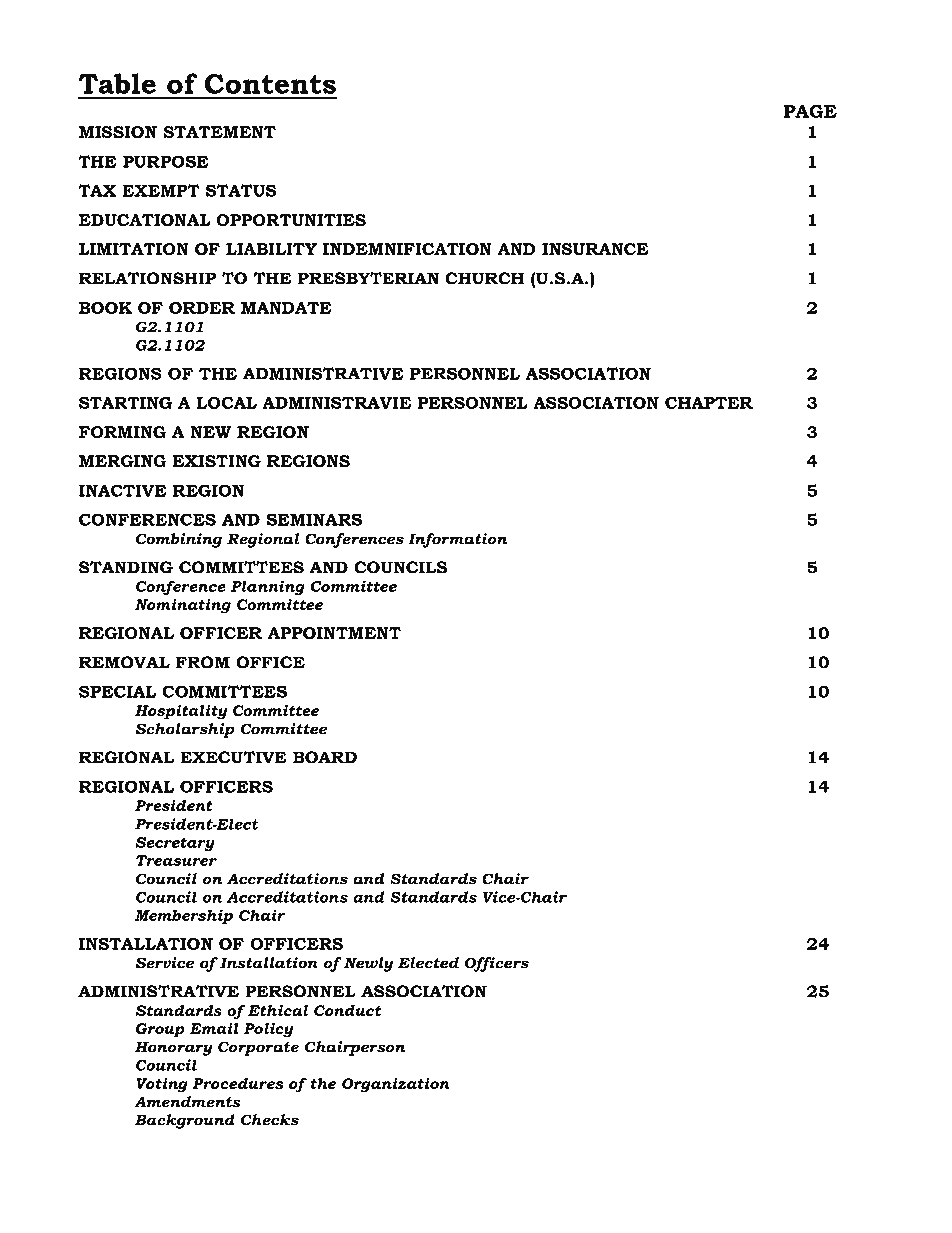 Image resolution: width=952 pixels, height=1233 pixels. What do you see at coordinates (709, 402) in the screenshot?
I see `CHAPTER` at bounding box center [709, 402].
